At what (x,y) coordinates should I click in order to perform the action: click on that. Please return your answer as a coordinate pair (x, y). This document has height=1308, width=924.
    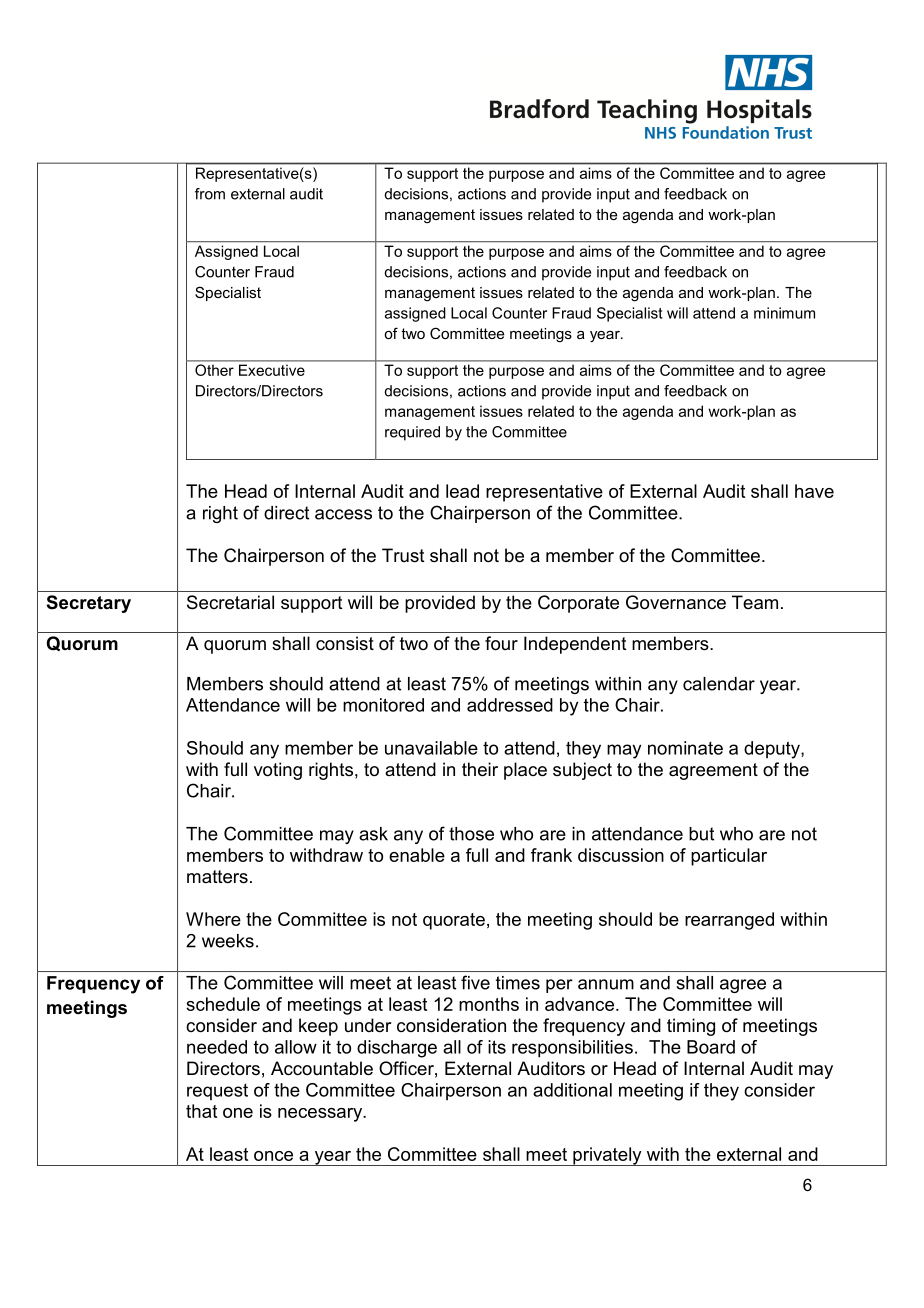
    Looking at the image, I should click on (201, 1111).
